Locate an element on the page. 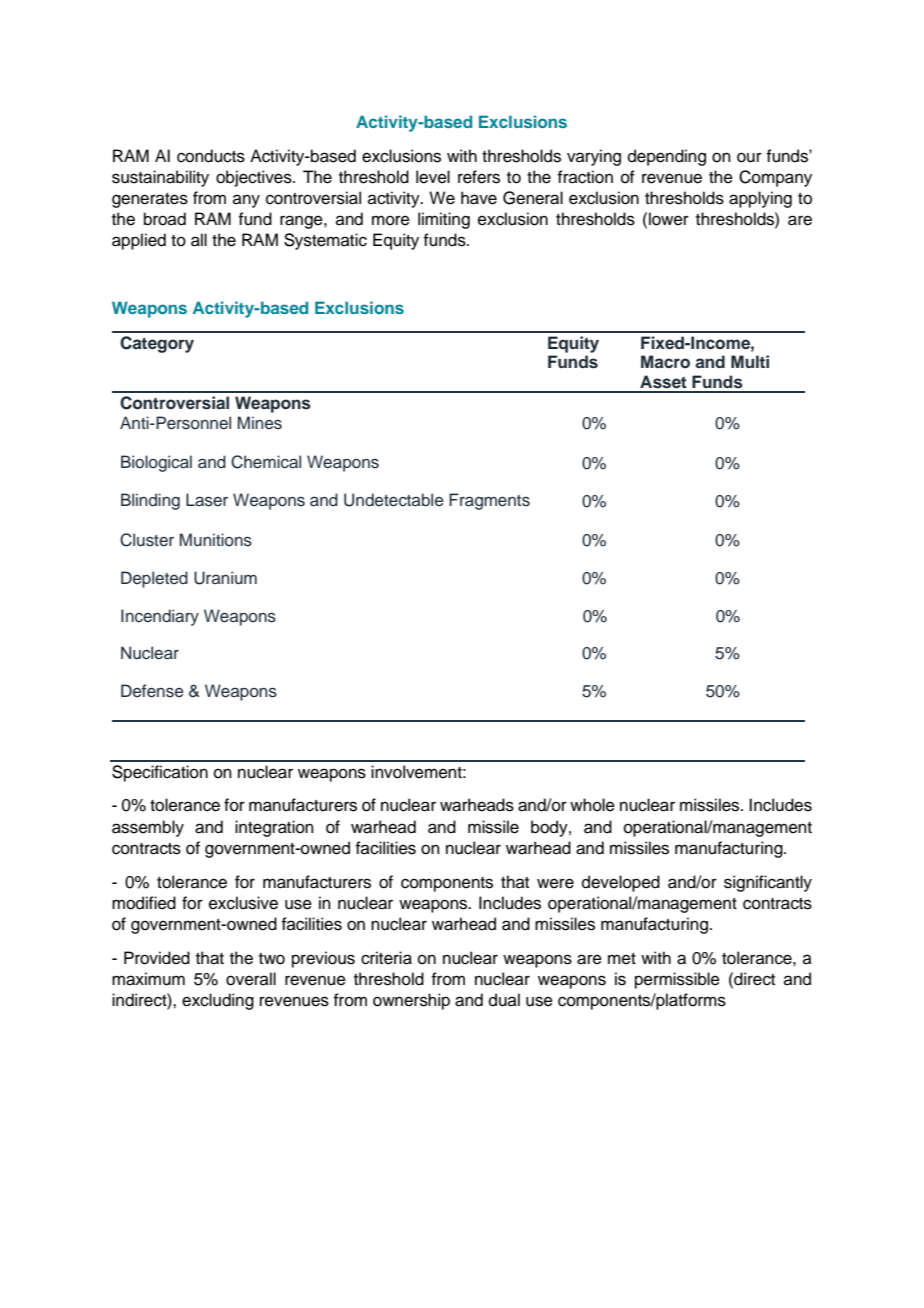 The width and height of the page is (924, 1308). dual is located at coordinates (504, 1000).
